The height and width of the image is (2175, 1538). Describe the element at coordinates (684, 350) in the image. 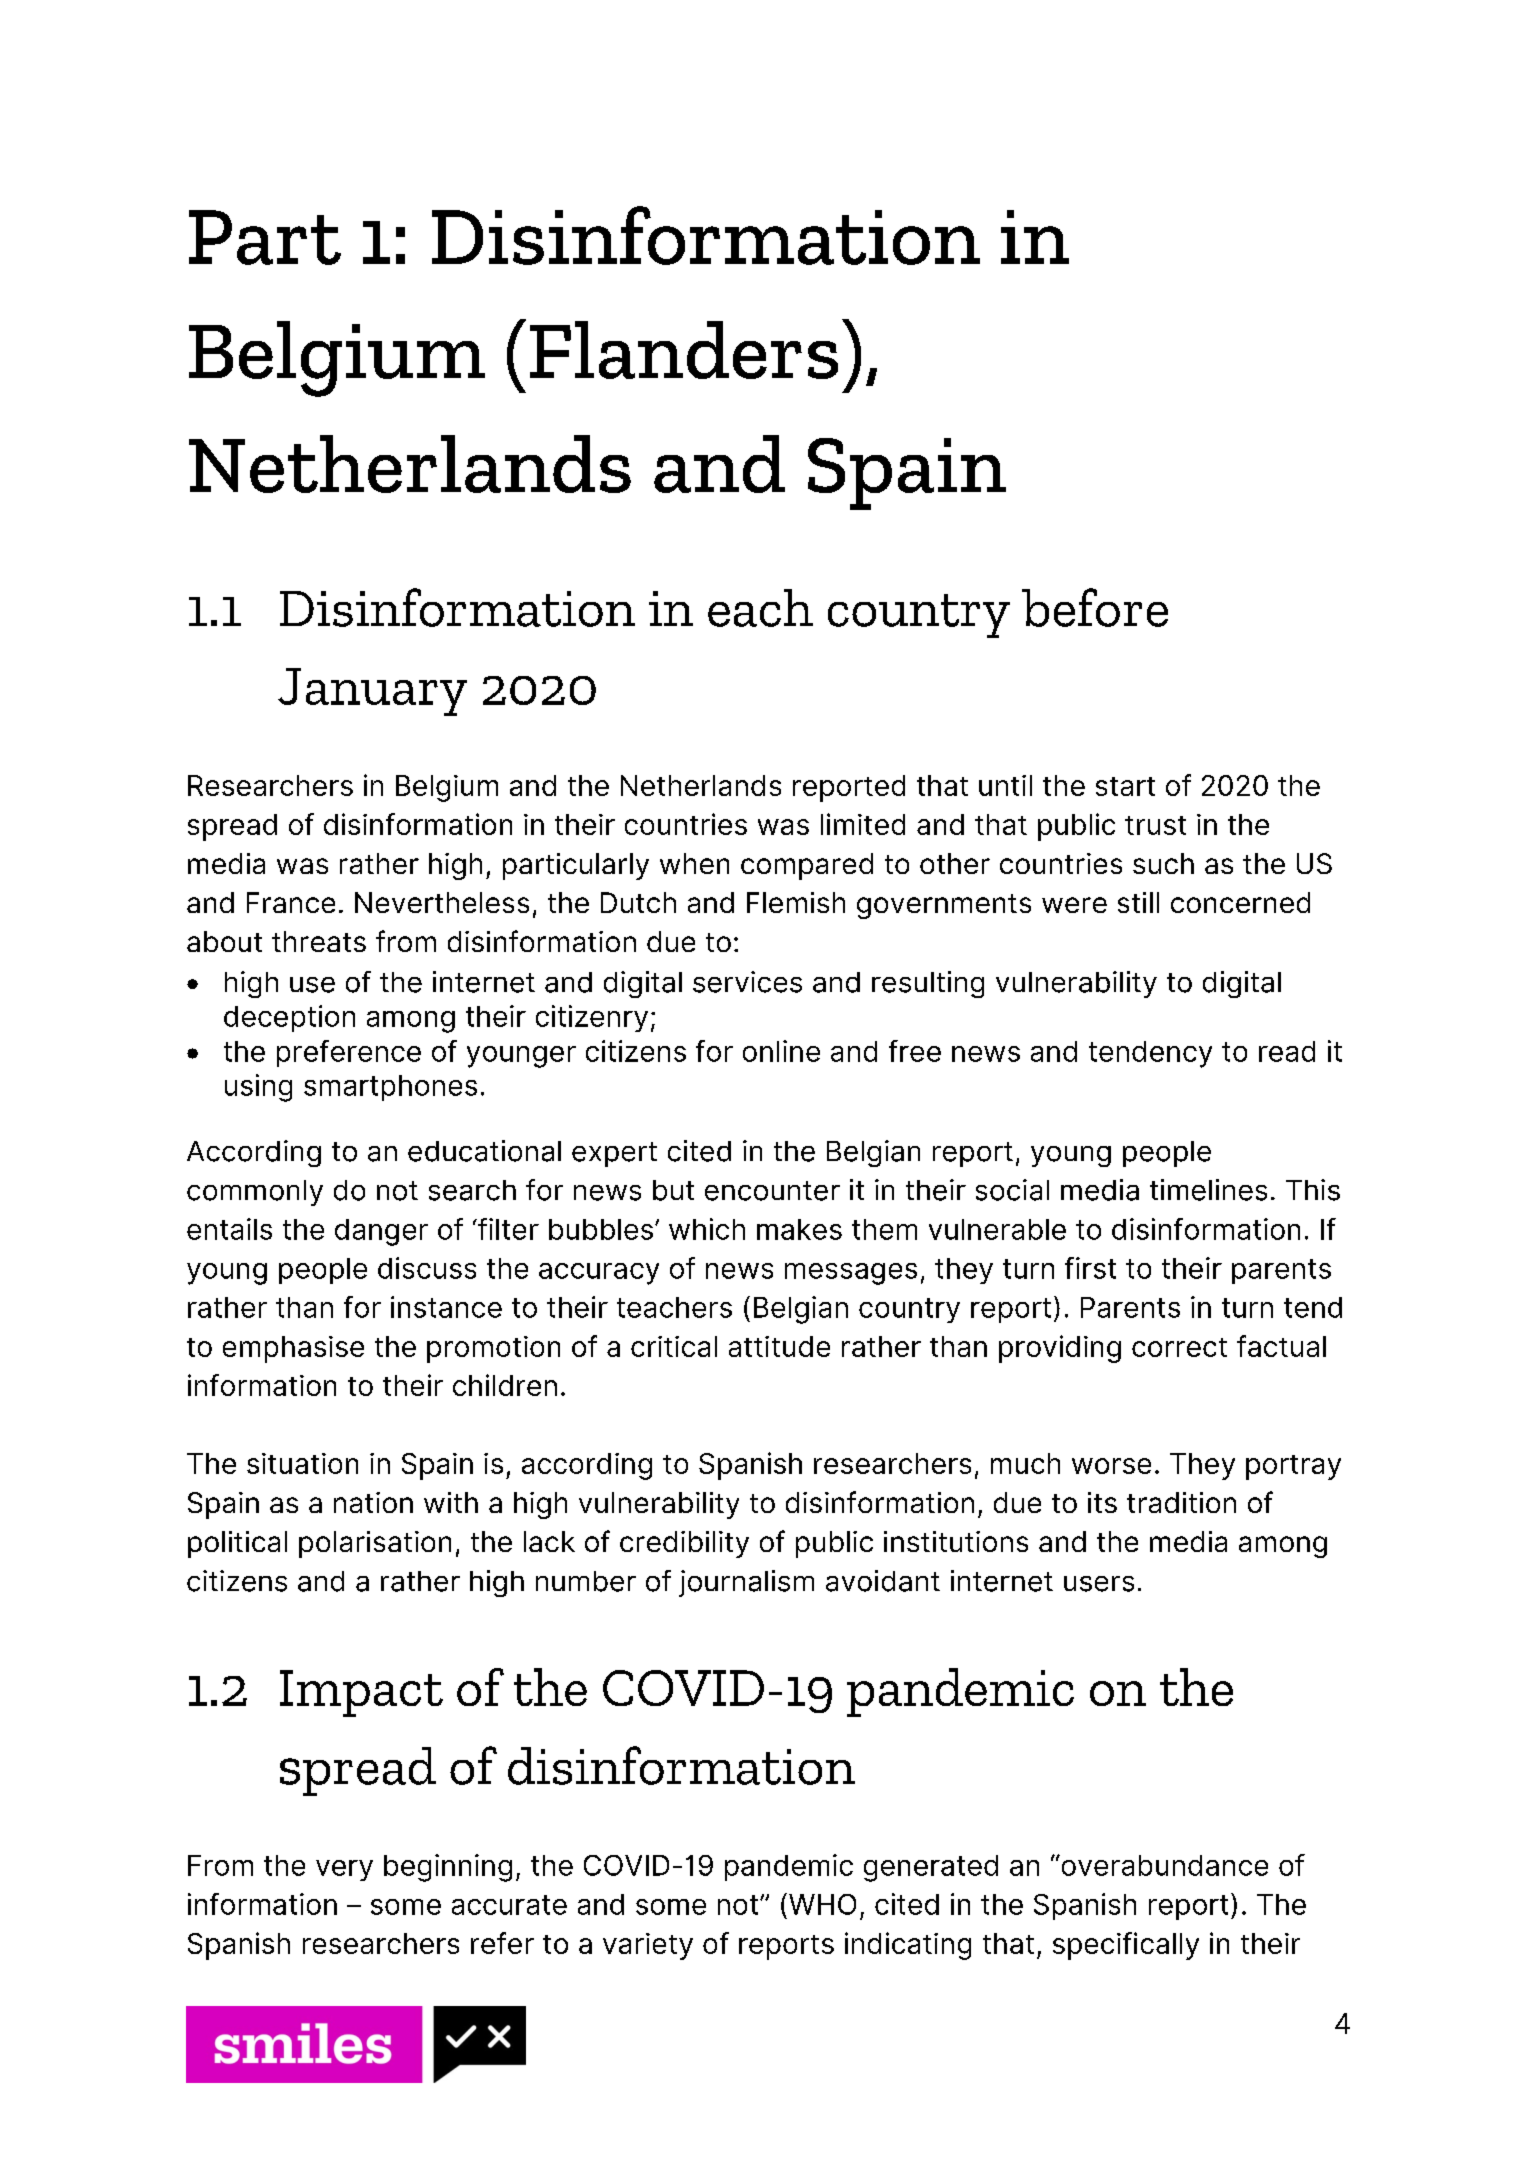

I see `Flanders` at that location.
